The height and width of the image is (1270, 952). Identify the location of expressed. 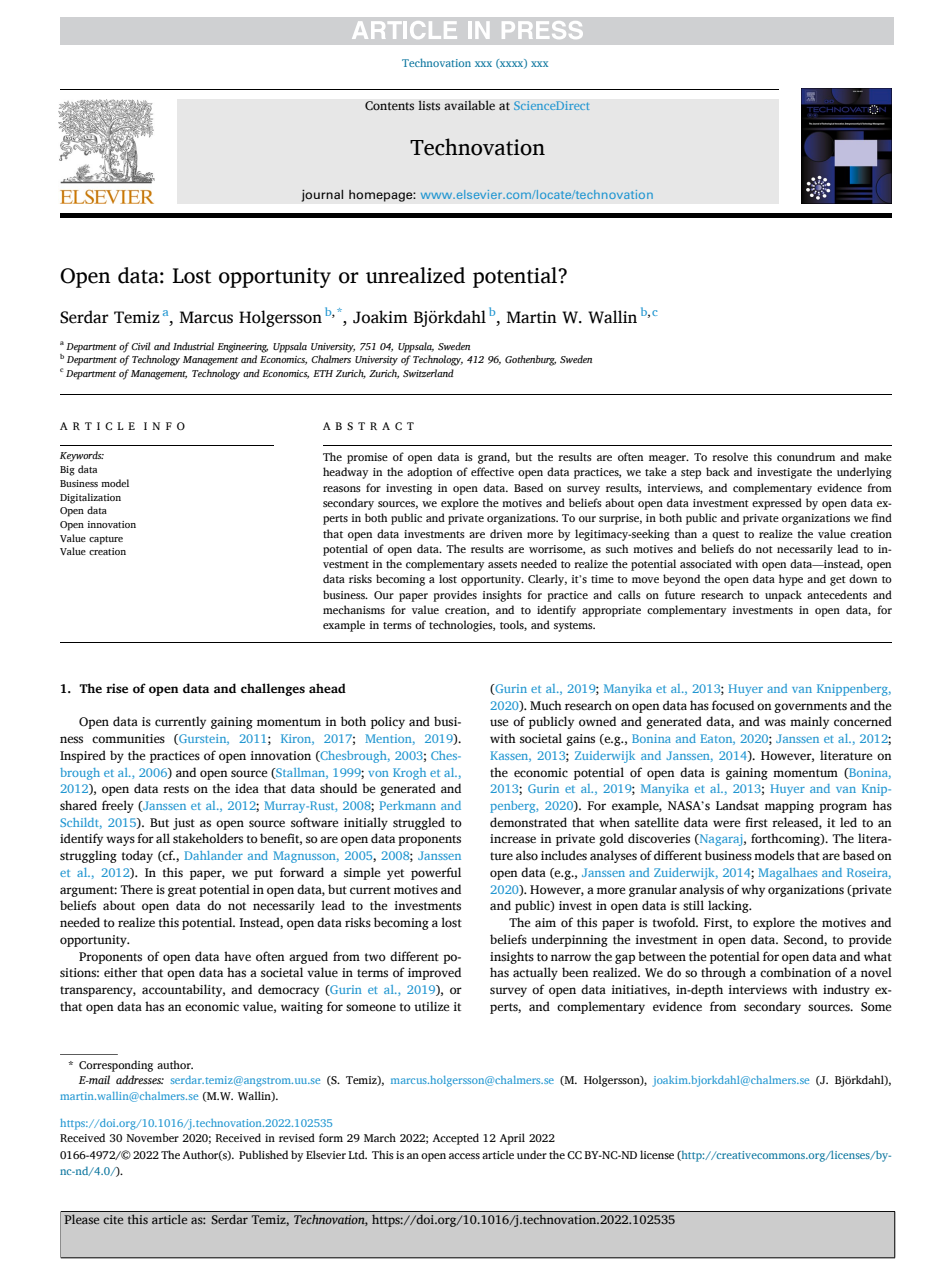
(777, 504).
